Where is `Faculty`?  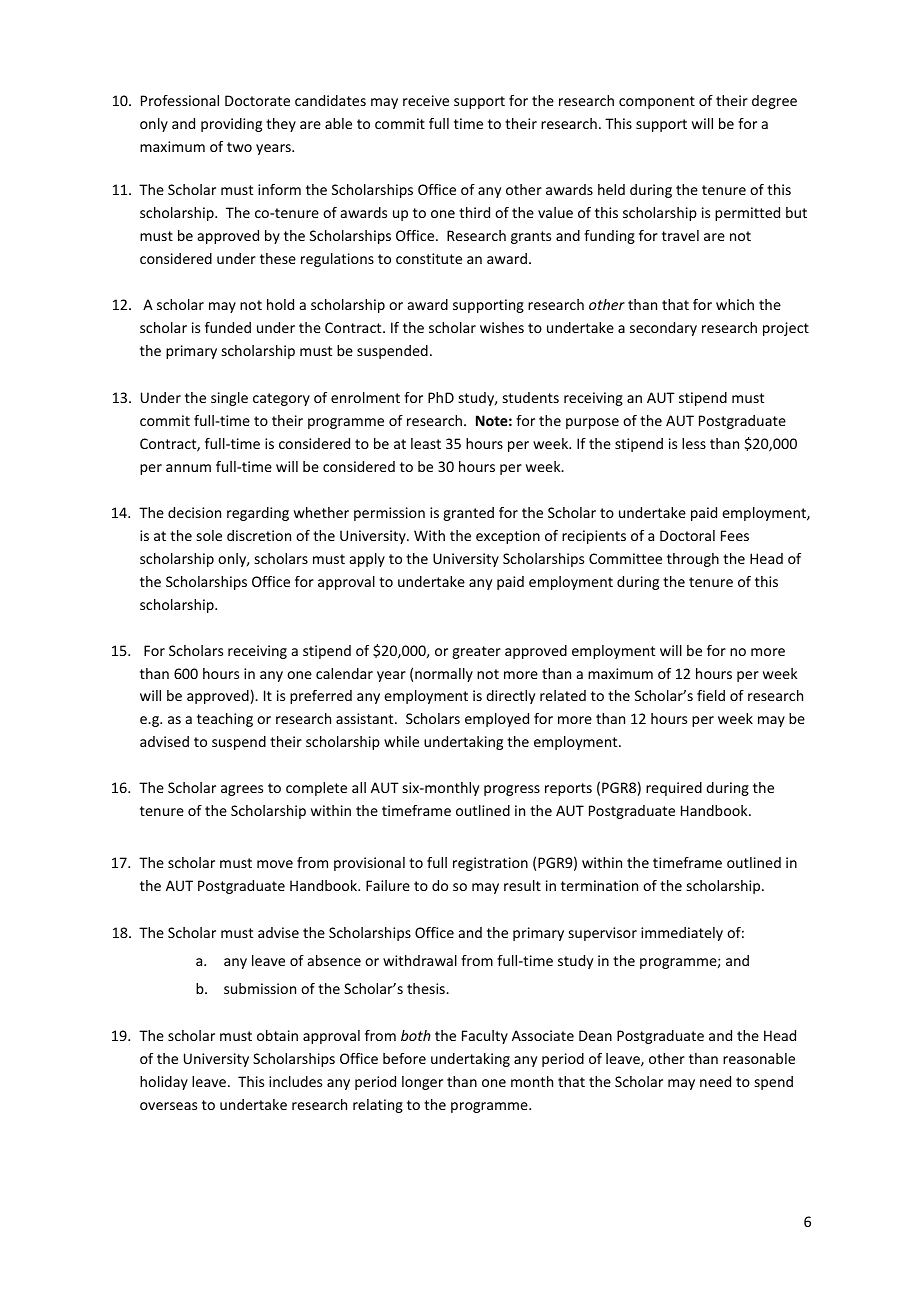
Faculty is located at coordinates (485, 1037).
